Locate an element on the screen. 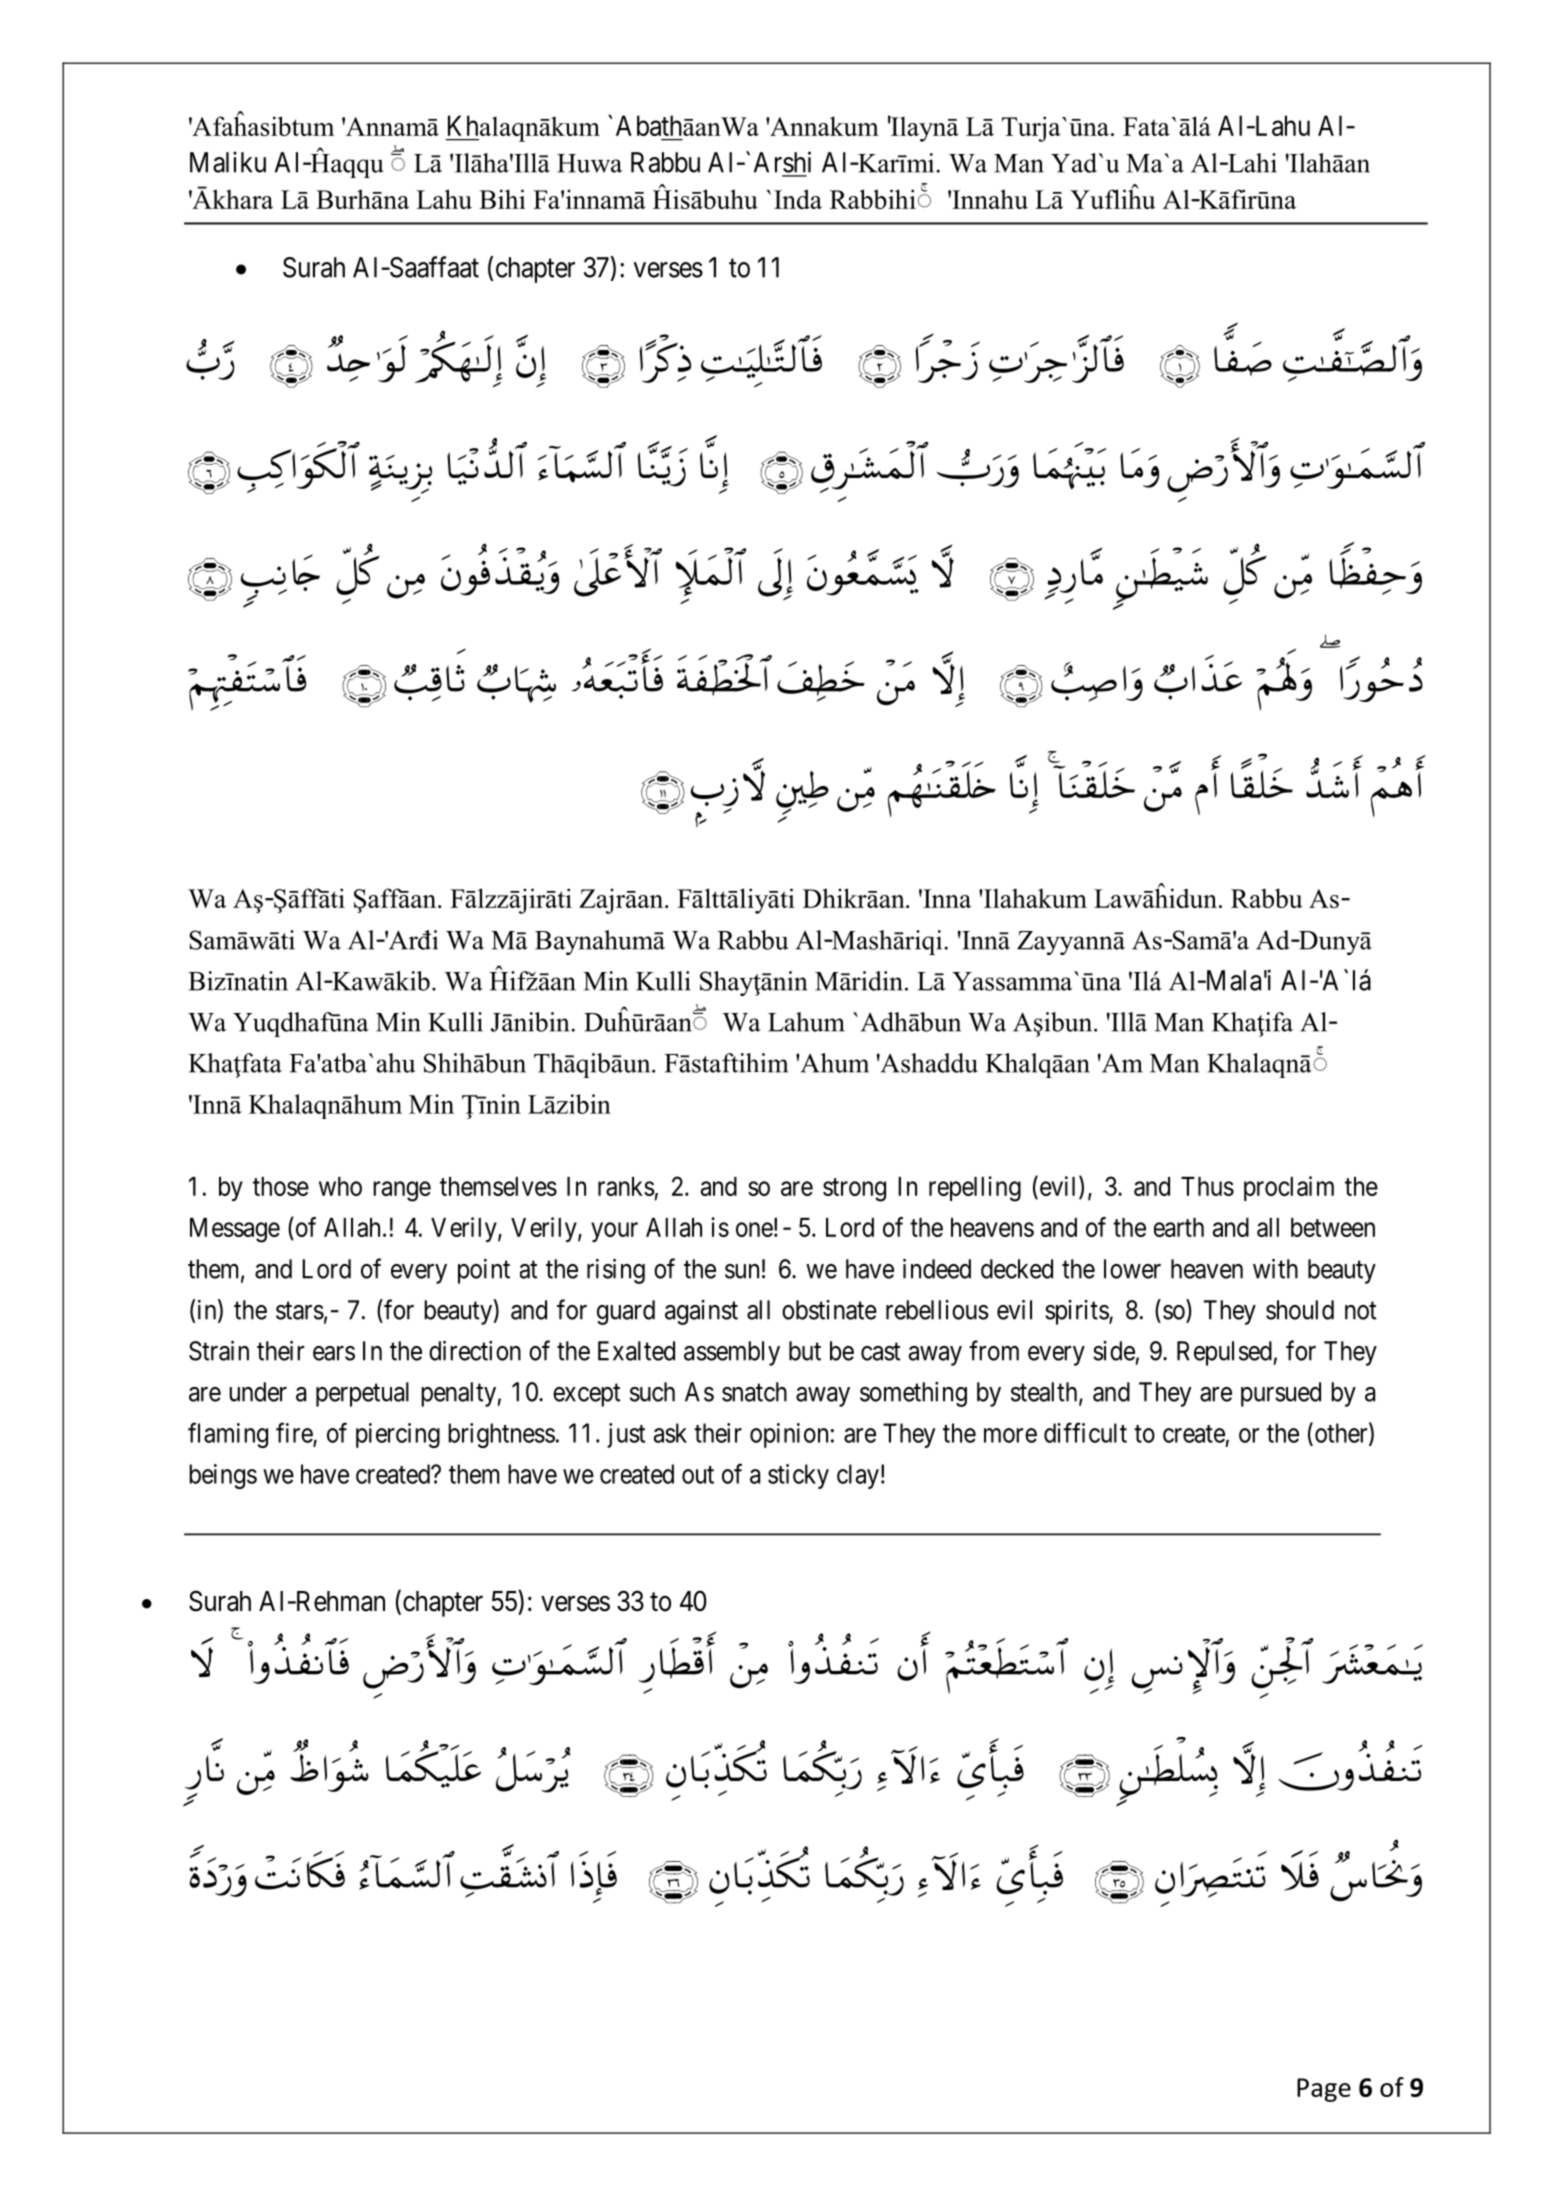 This screenshot has height=2196, width=1553. proclaim is located at coordinates (1289, 1188).
